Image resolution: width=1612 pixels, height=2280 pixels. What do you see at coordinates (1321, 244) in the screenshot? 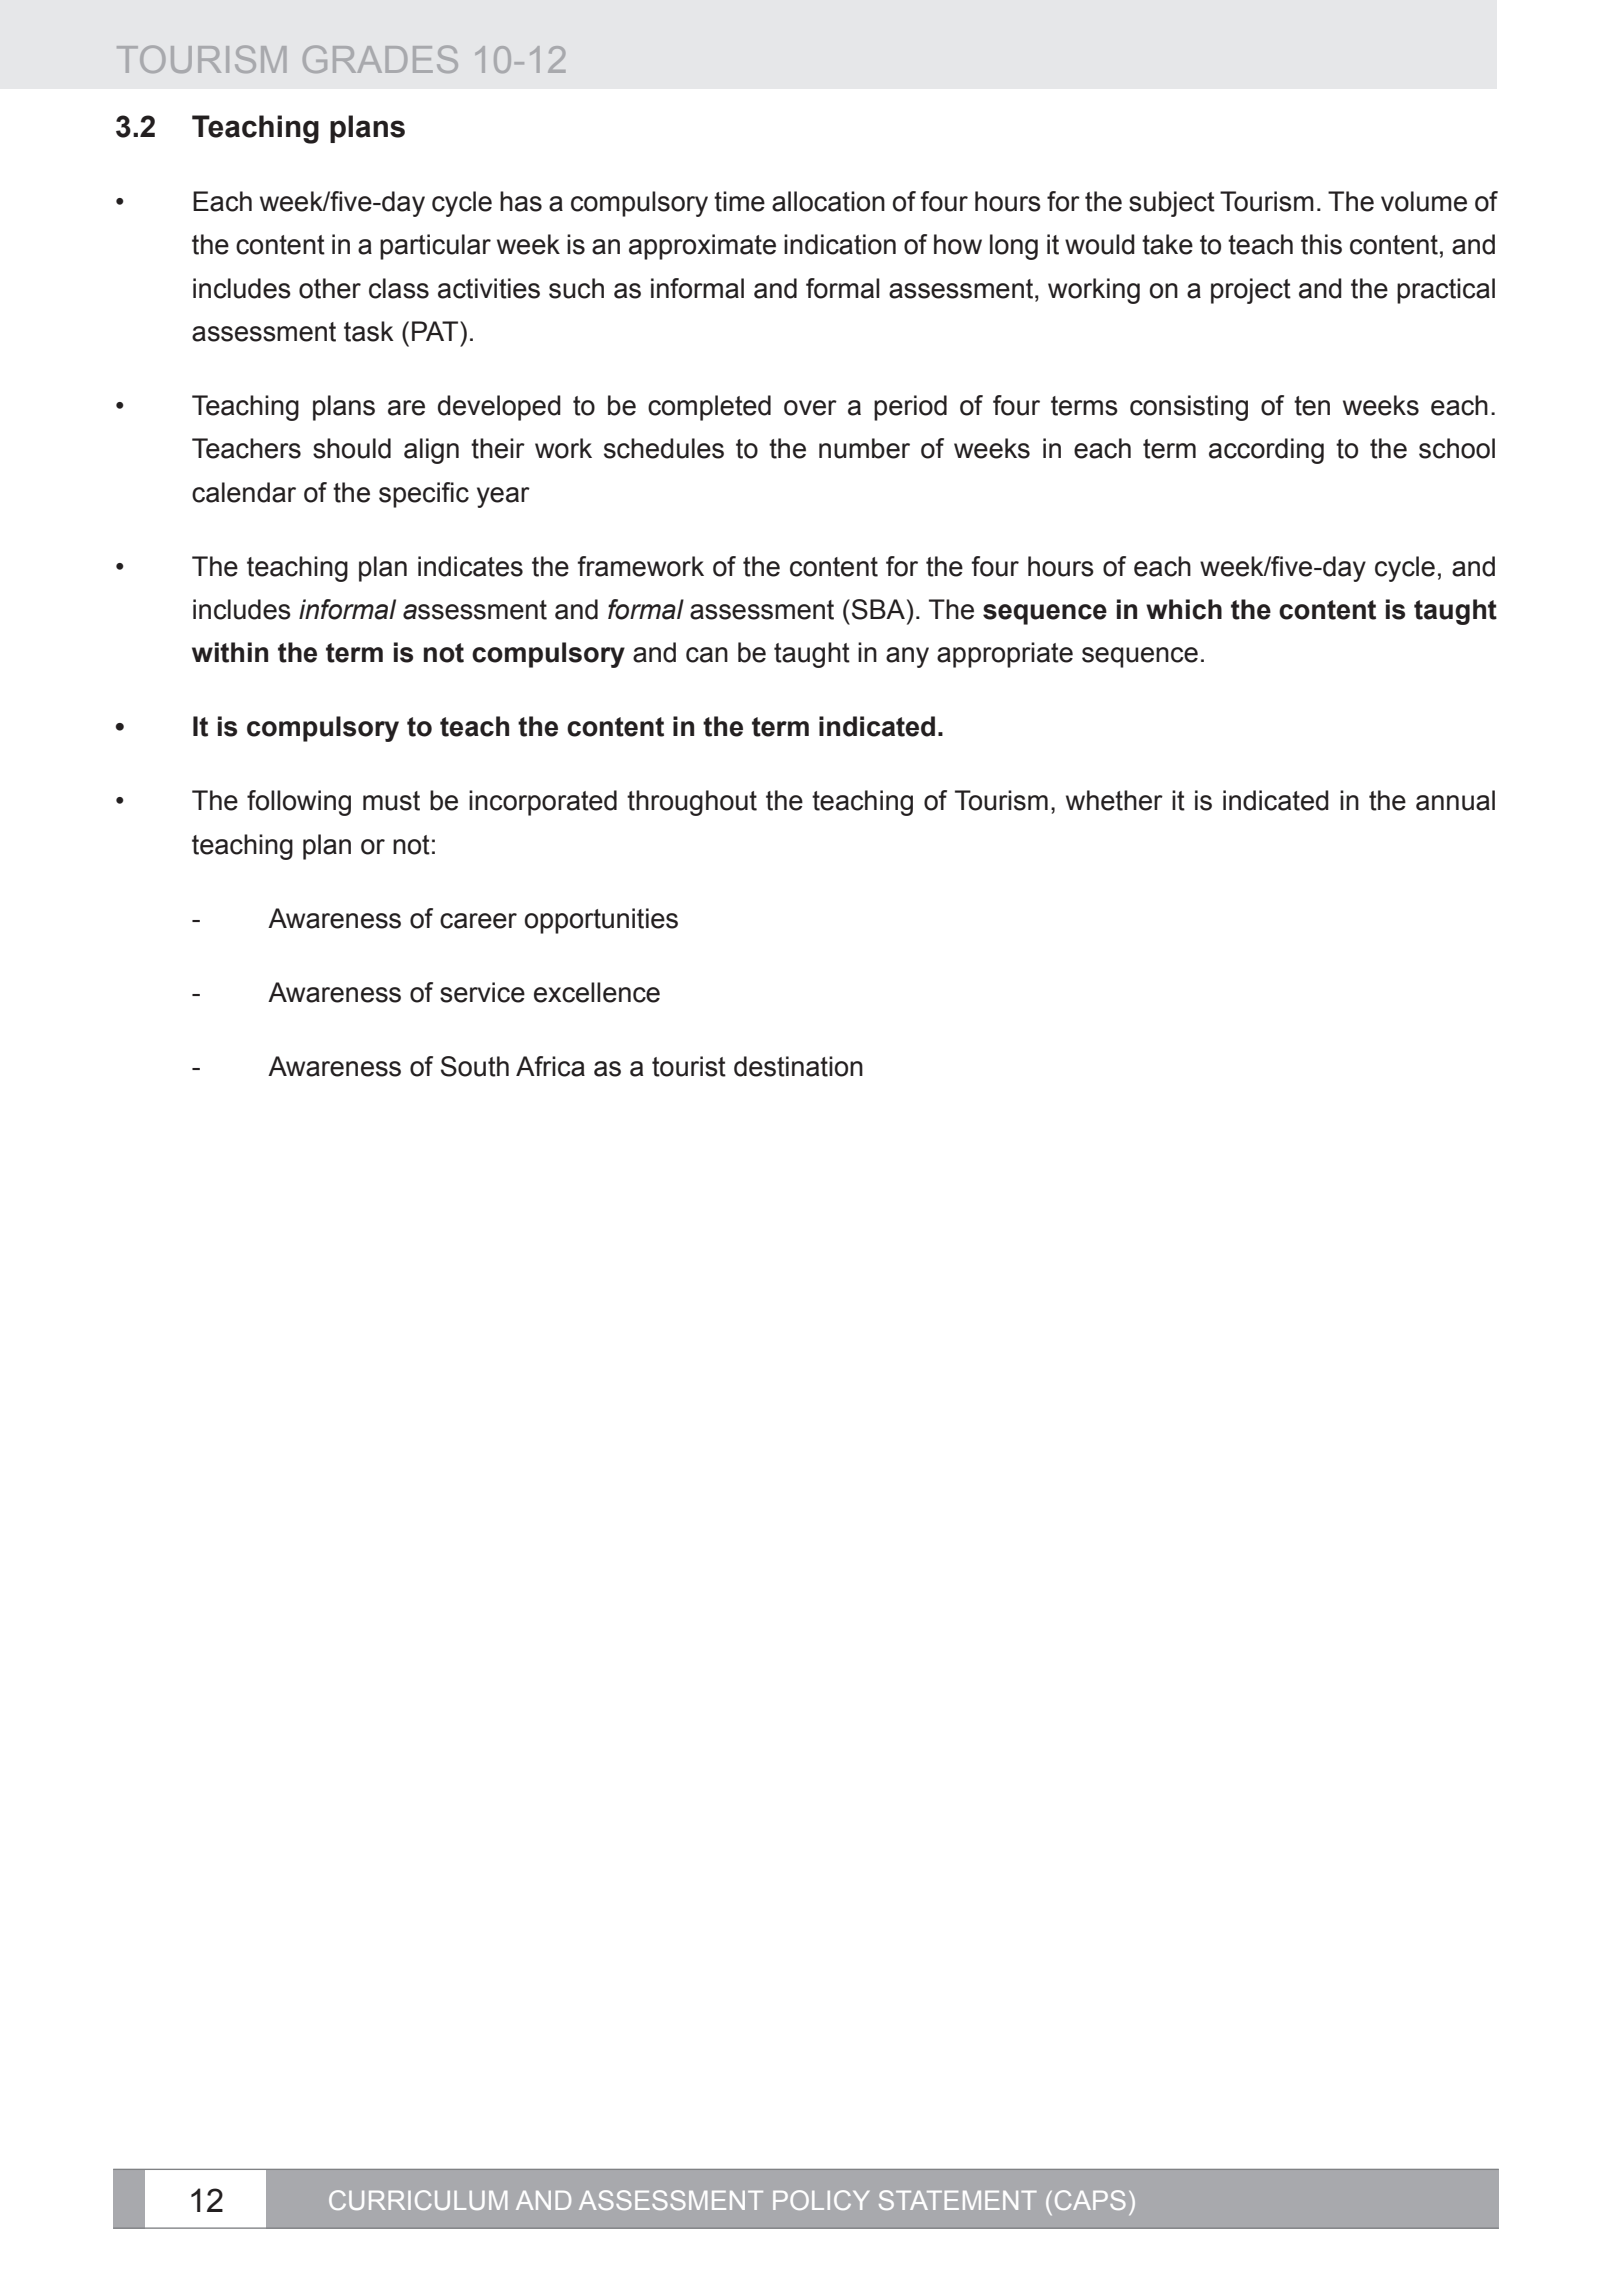
I see `this` at bounding box center [1321, 244].
